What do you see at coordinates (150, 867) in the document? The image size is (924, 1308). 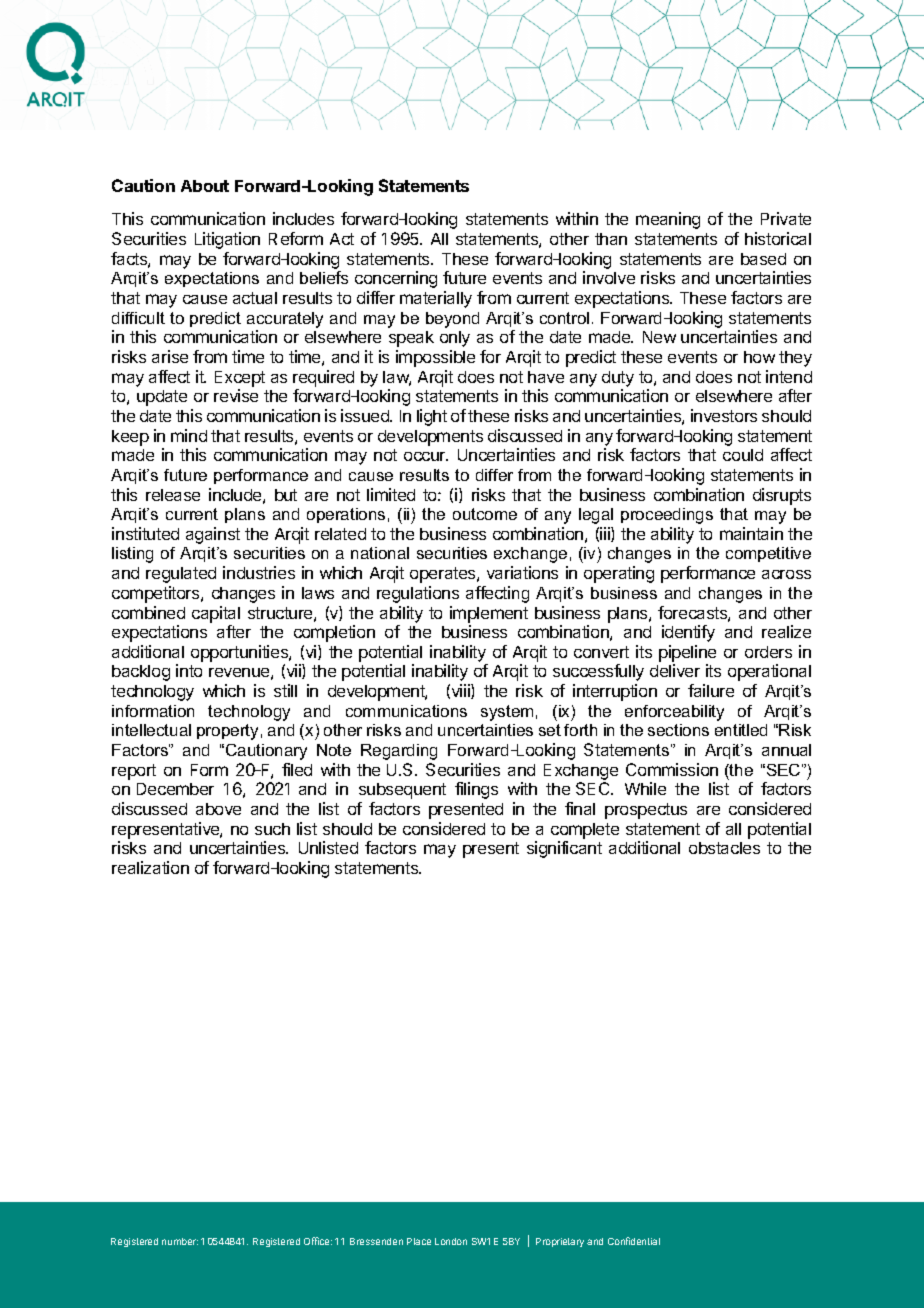 I see `realization` at bounding box center [150, 867].
